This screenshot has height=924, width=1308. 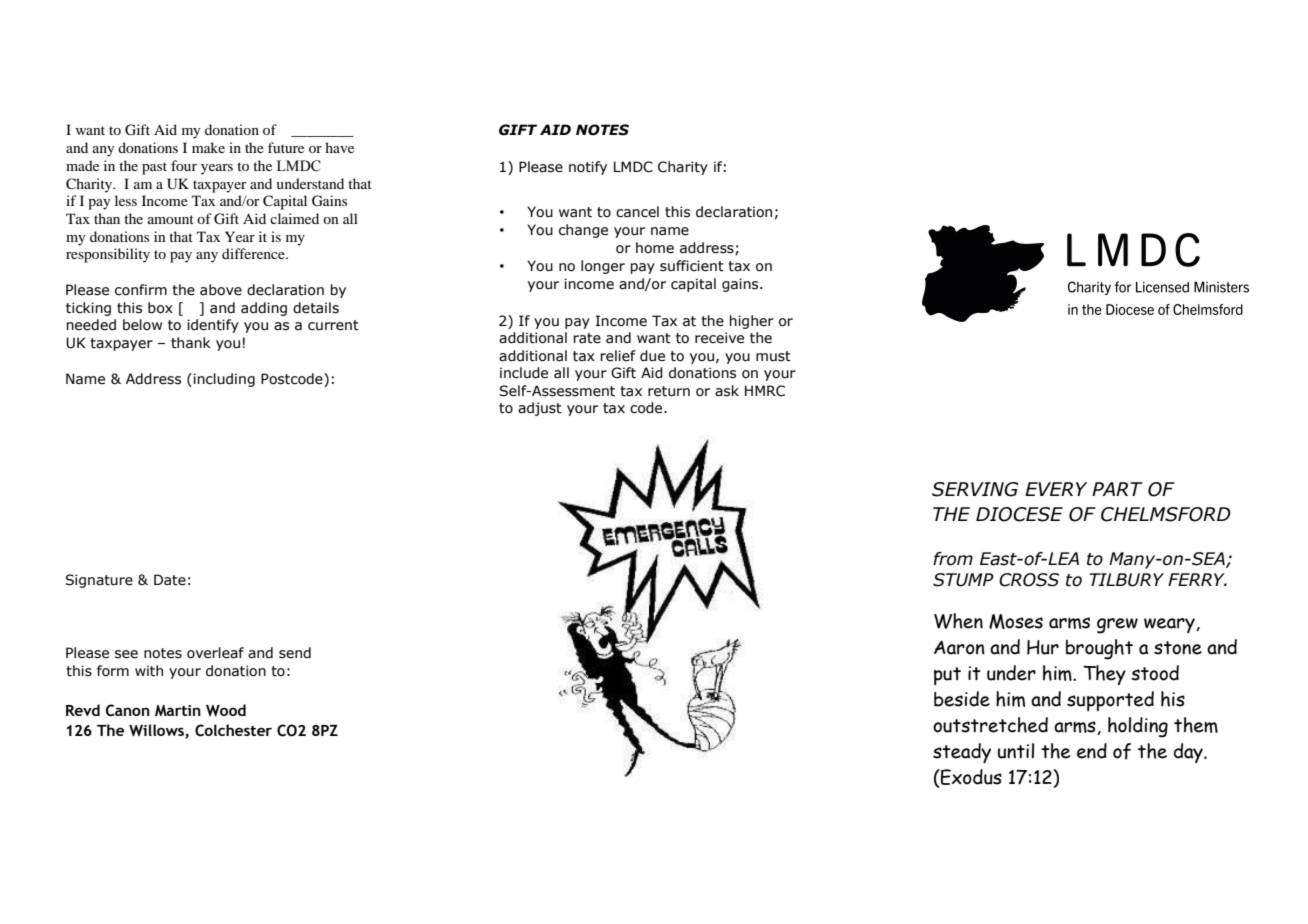 I want to click on cancel, so click(x=637, y=212).
